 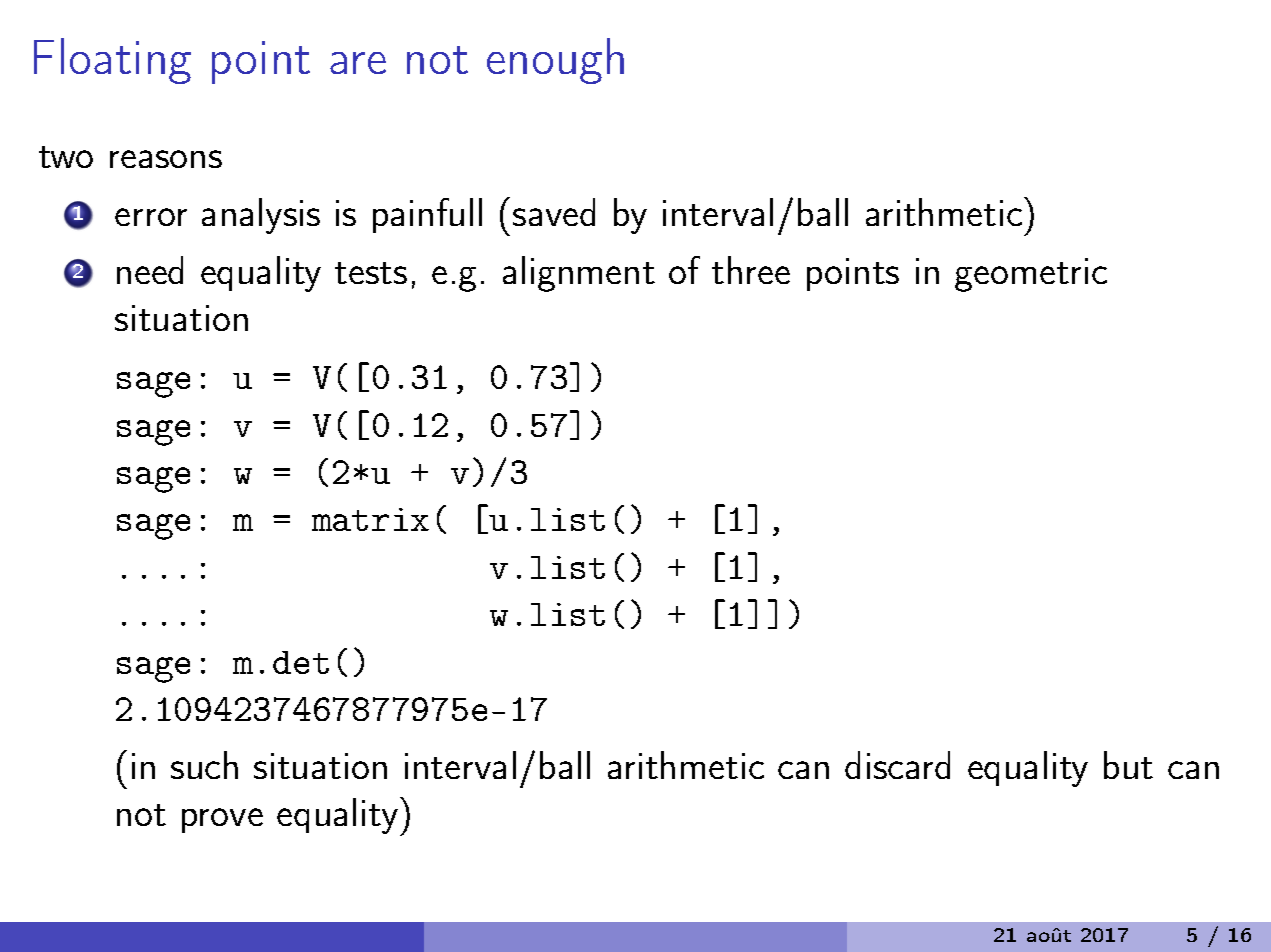 What do you see at coordinates (222, 820) in the image?
I see `prove` at bounding box center [222, 820].
